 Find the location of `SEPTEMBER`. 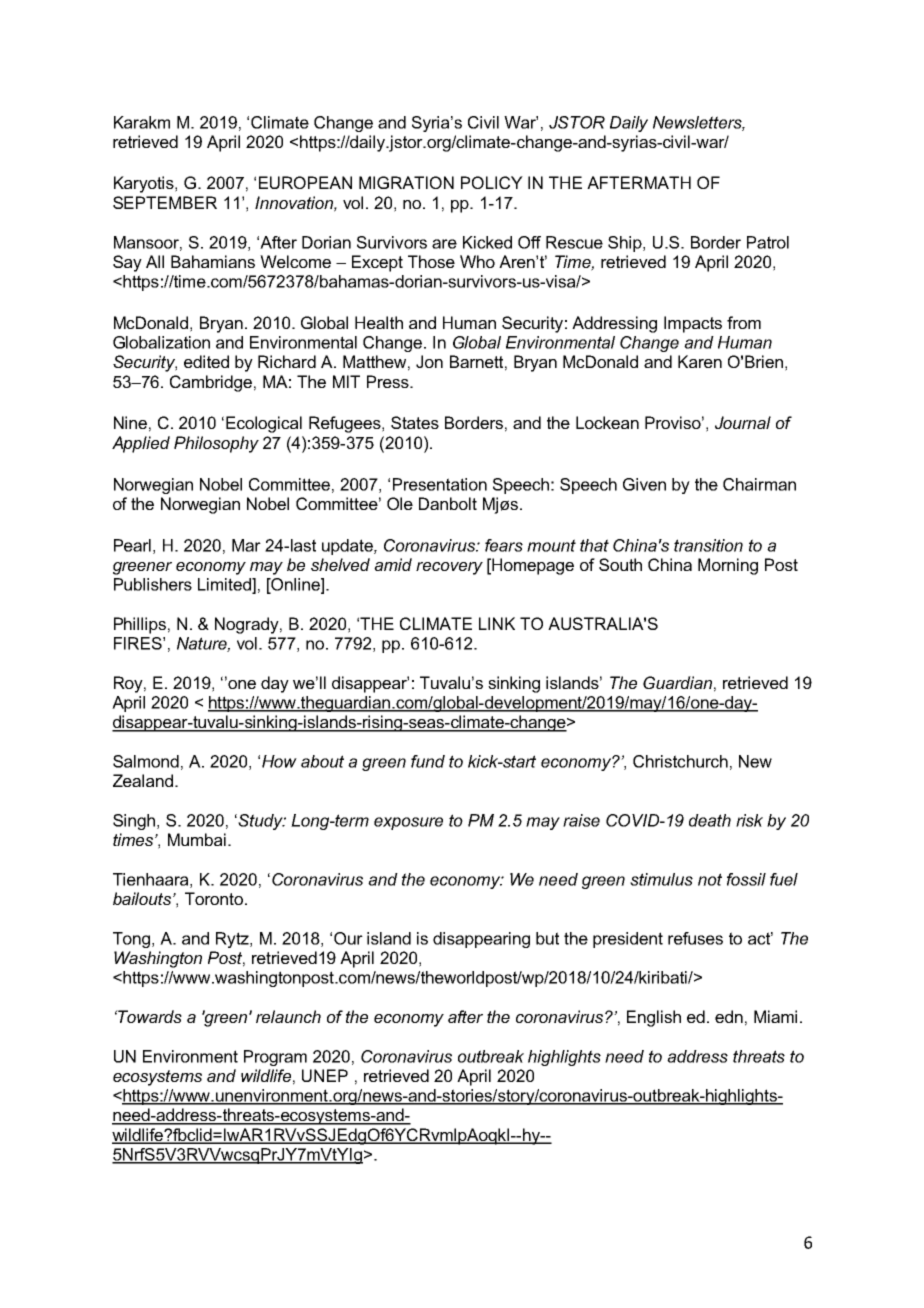

SEPTEMBER is located at coordinates (165, 202).
